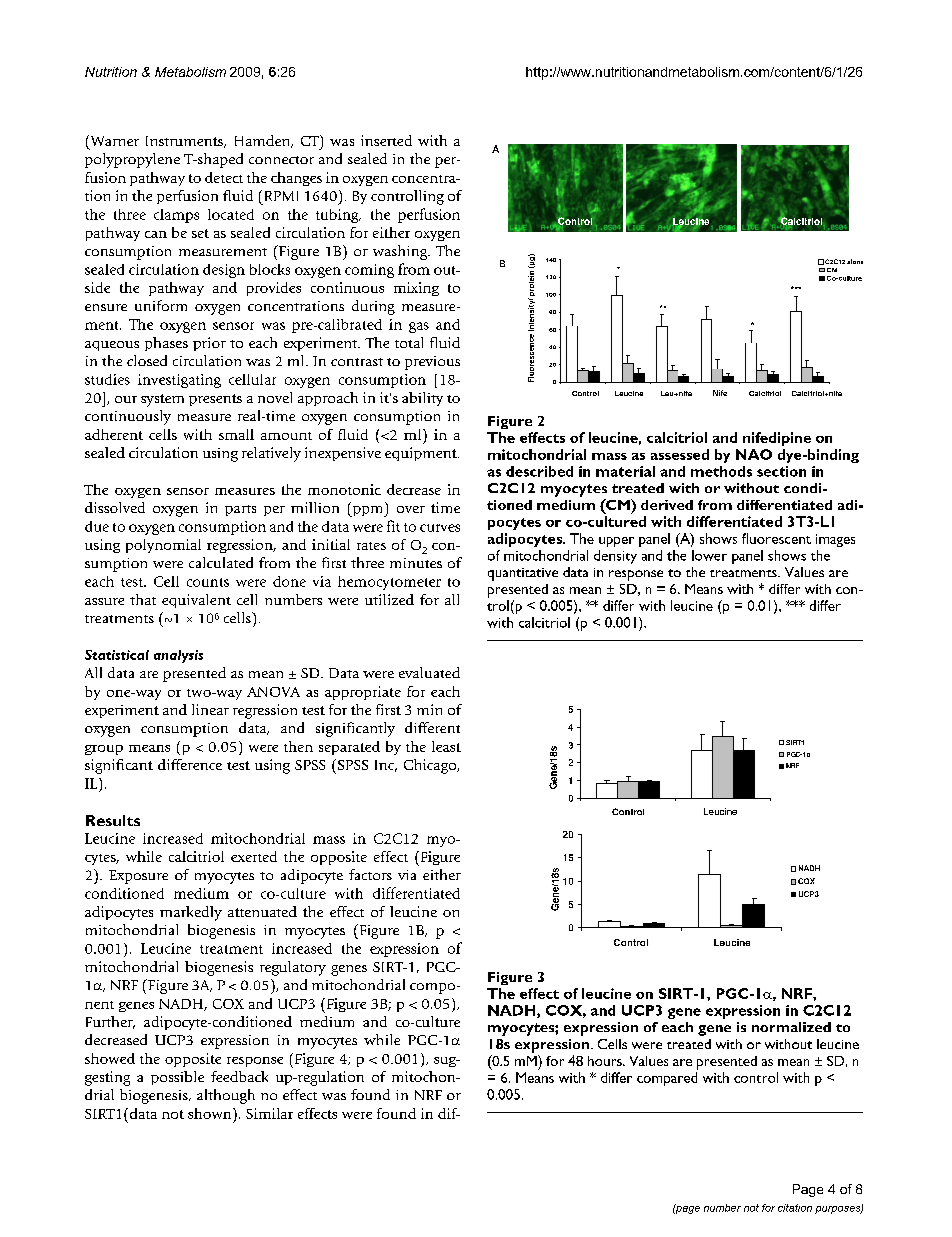  Describe the element at coordinates (432, 363) in the image. I see `previous` at that location.
